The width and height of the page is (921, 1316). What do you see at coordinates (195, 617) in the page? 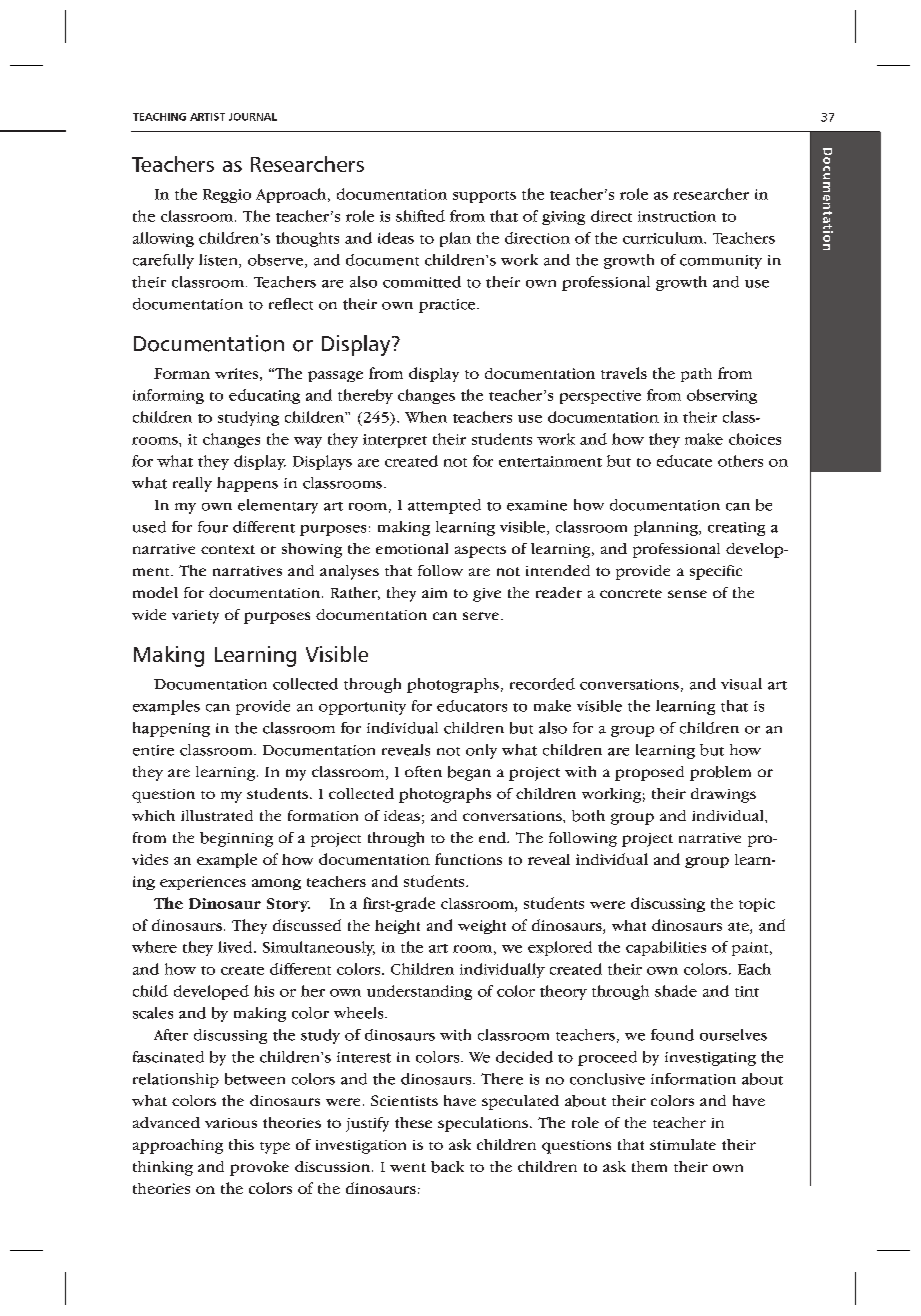
I see `variety` at bounding box center [195, 617].
